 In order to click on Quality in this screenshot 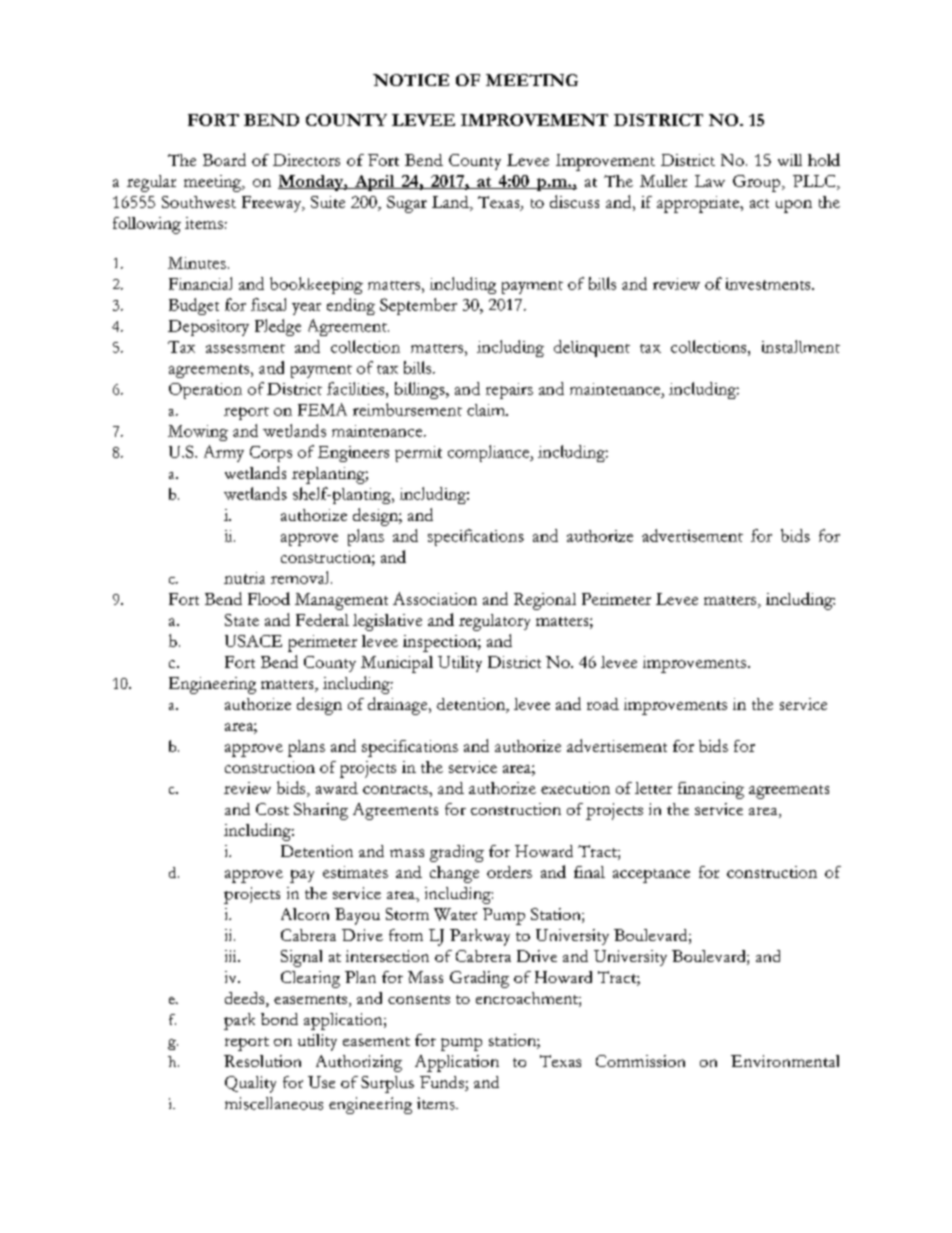, I will do `click(250, 1084)`.
